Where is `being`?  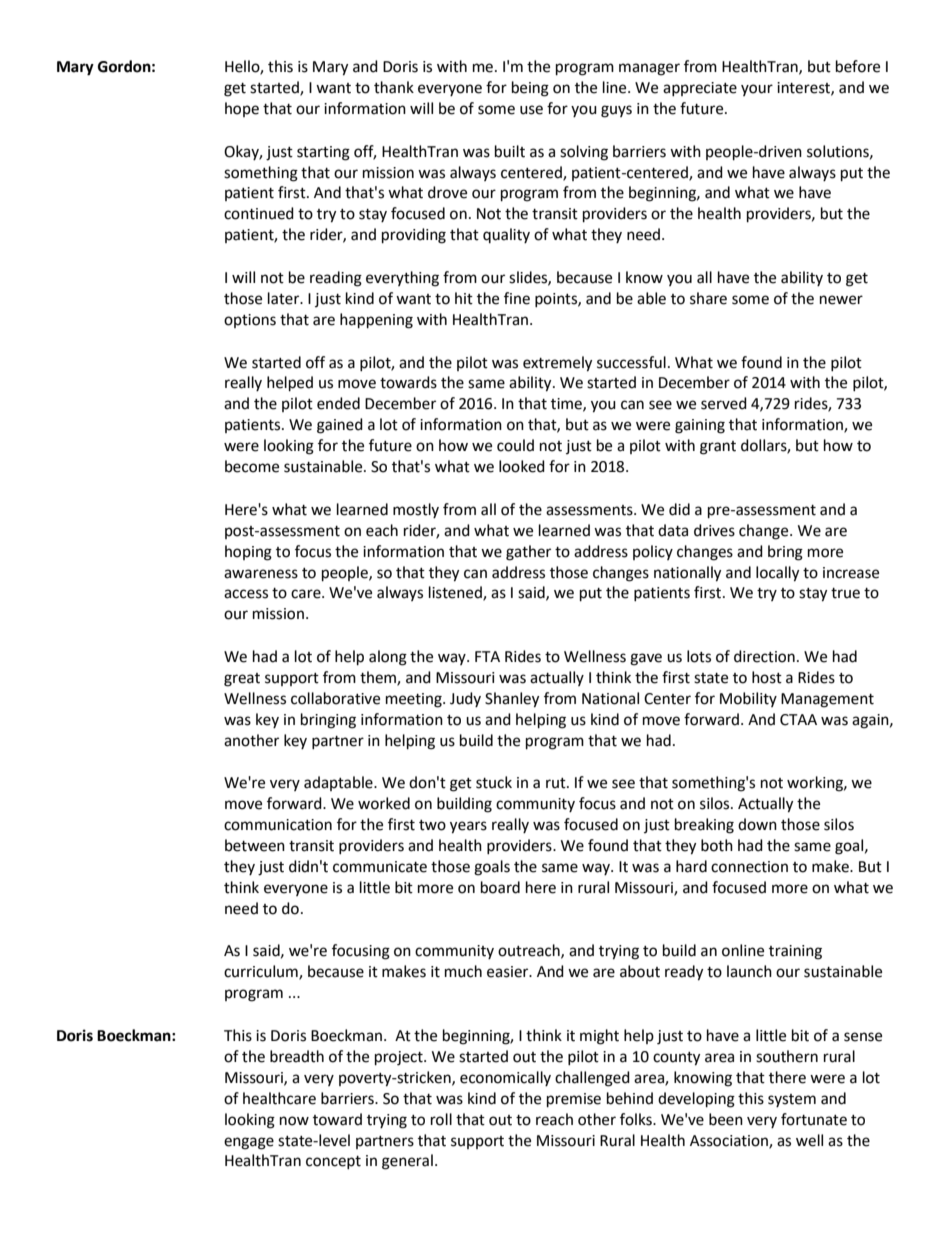
being is located at coordinates (530, 89).
